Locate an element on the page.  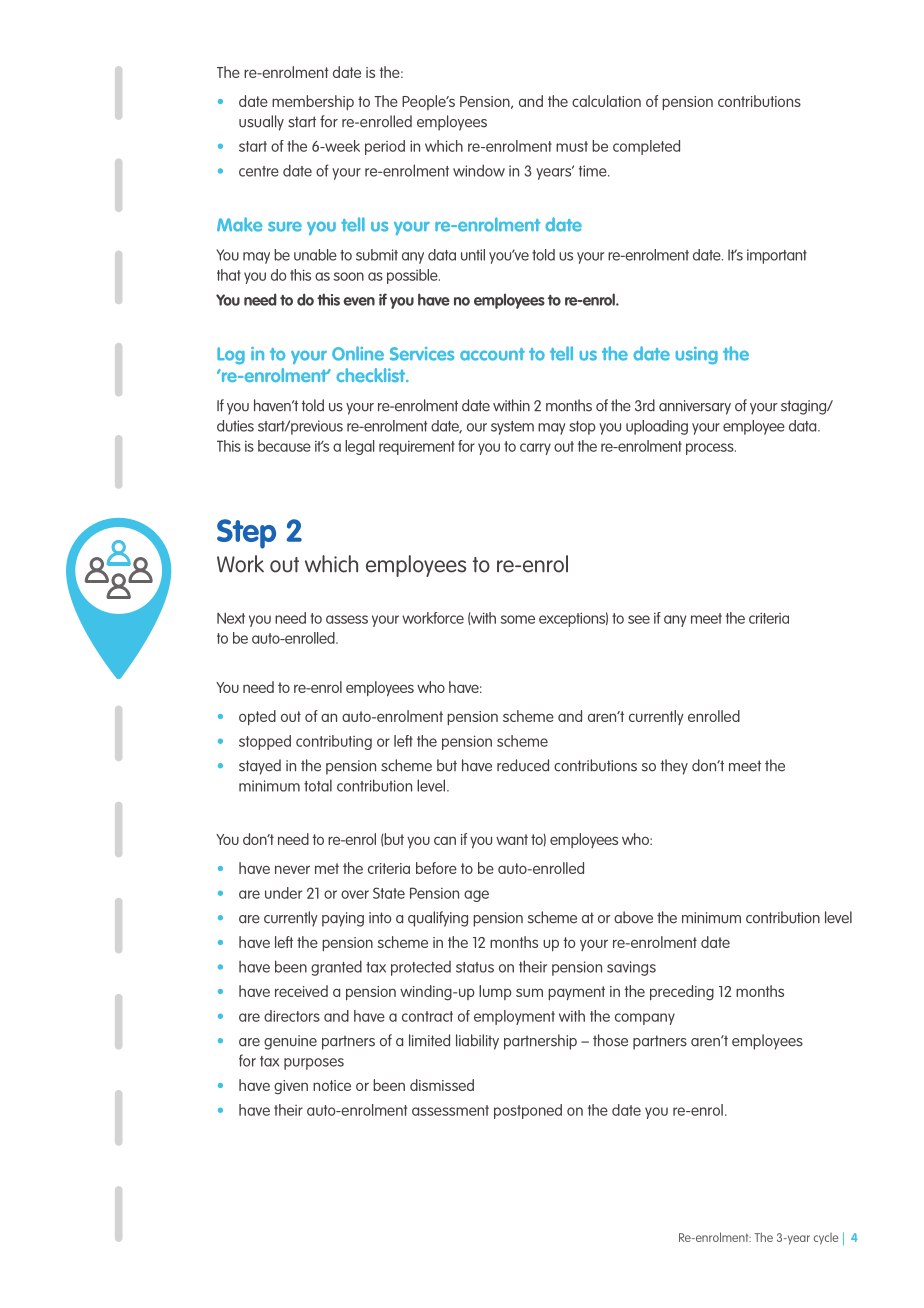
never is located at coordinates (292, 869).
